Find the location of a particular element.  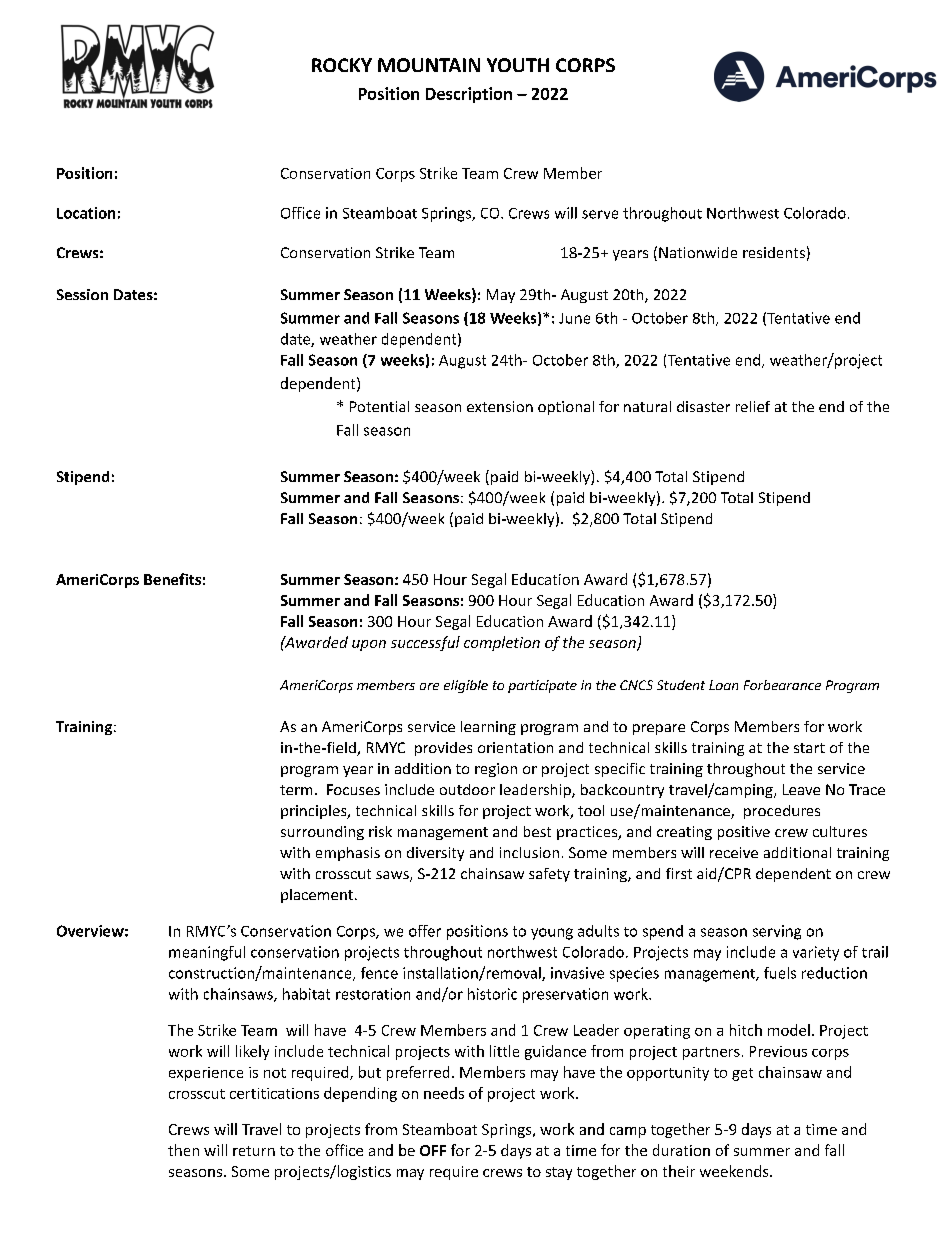

June is located at coordinates (574, 318).
